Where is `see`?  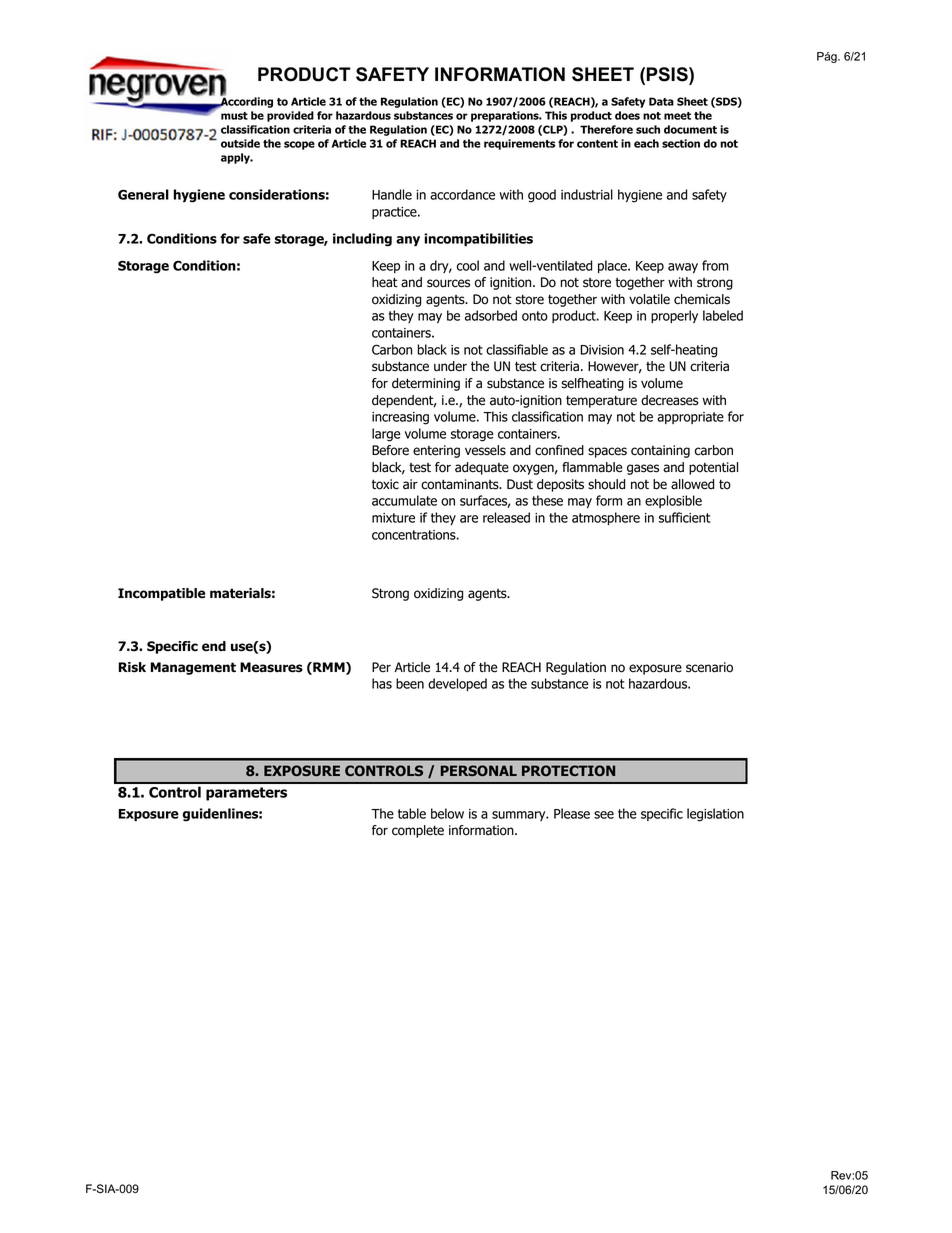 see is located at coordinates (604, 815).
